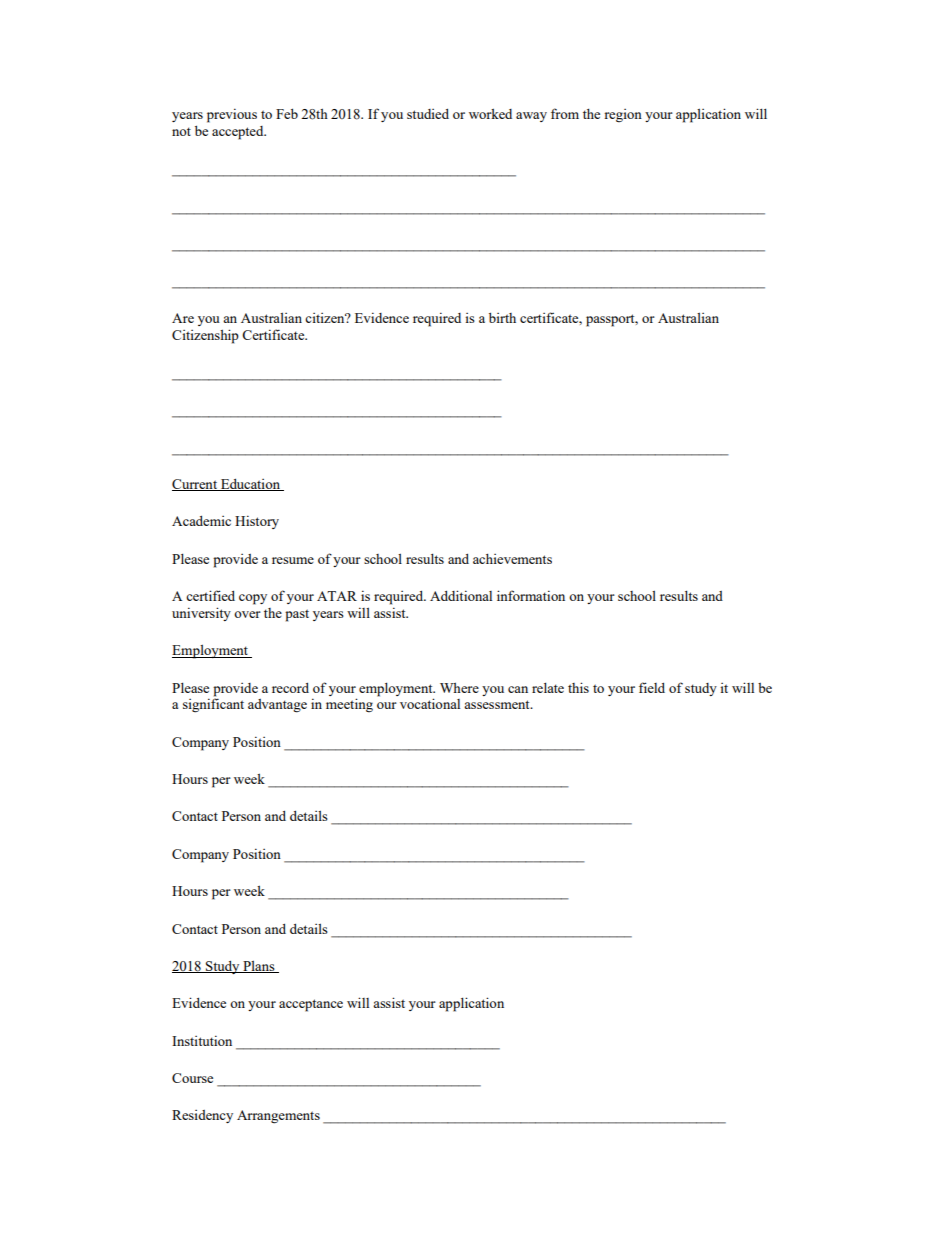  Describe the element at coordinates (311, 1005) in the screenshot. I see `acceptance` at that location.
